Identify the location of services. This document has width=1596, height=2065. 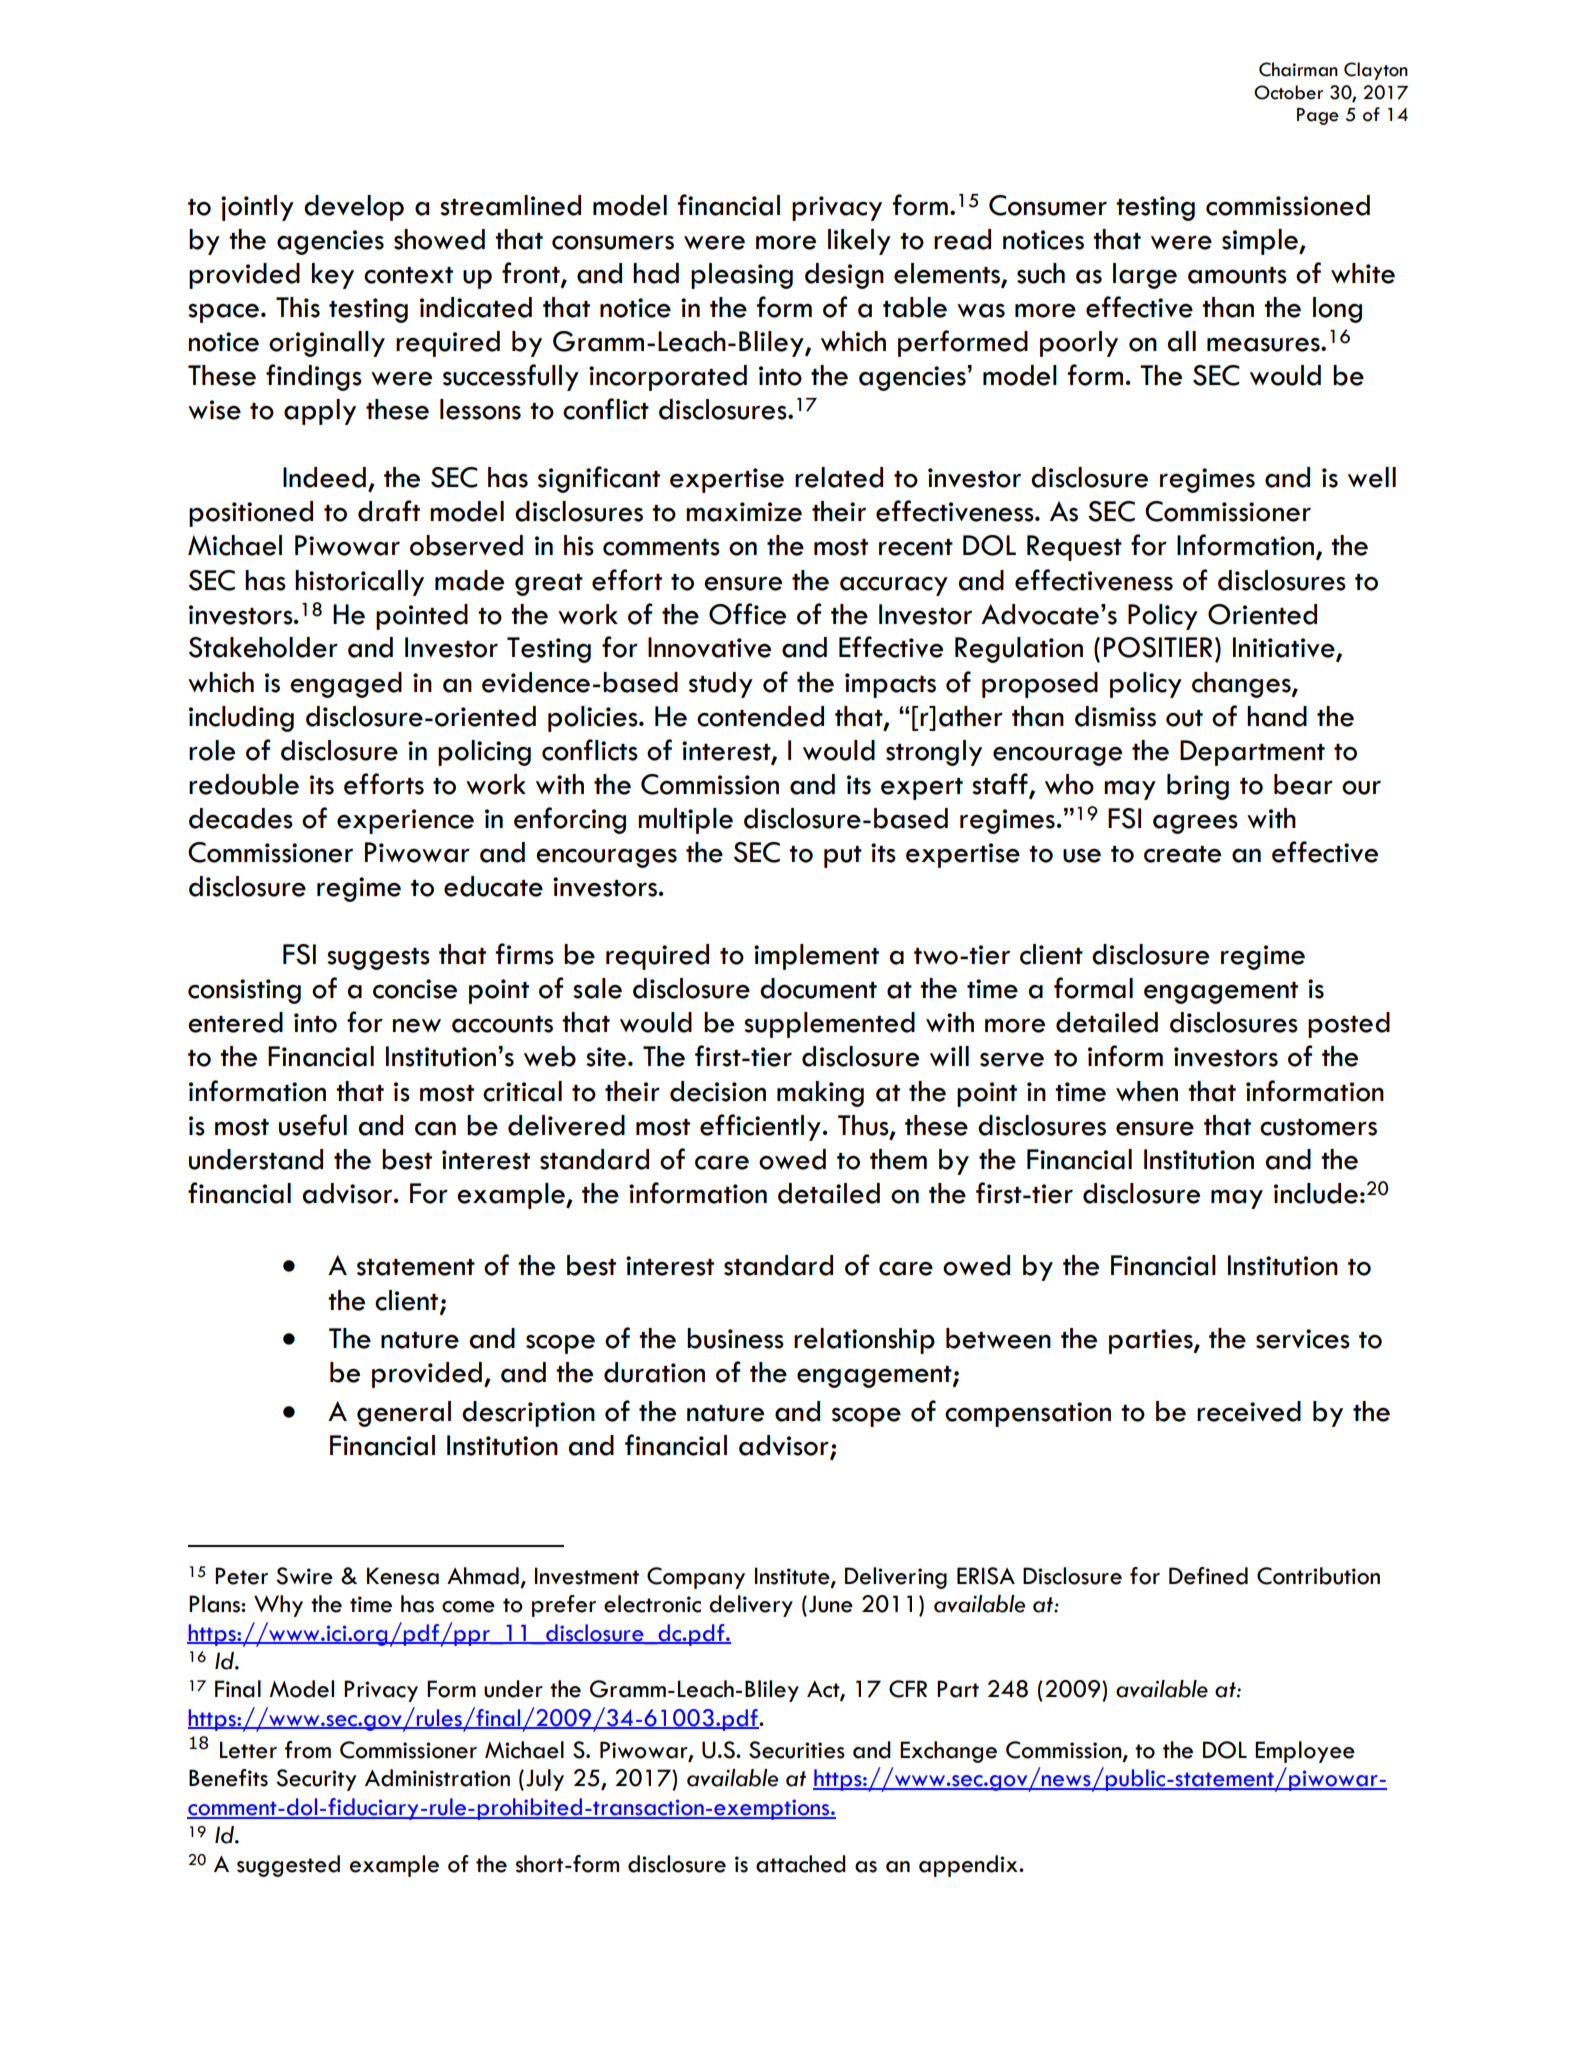
(1303, 1339).
